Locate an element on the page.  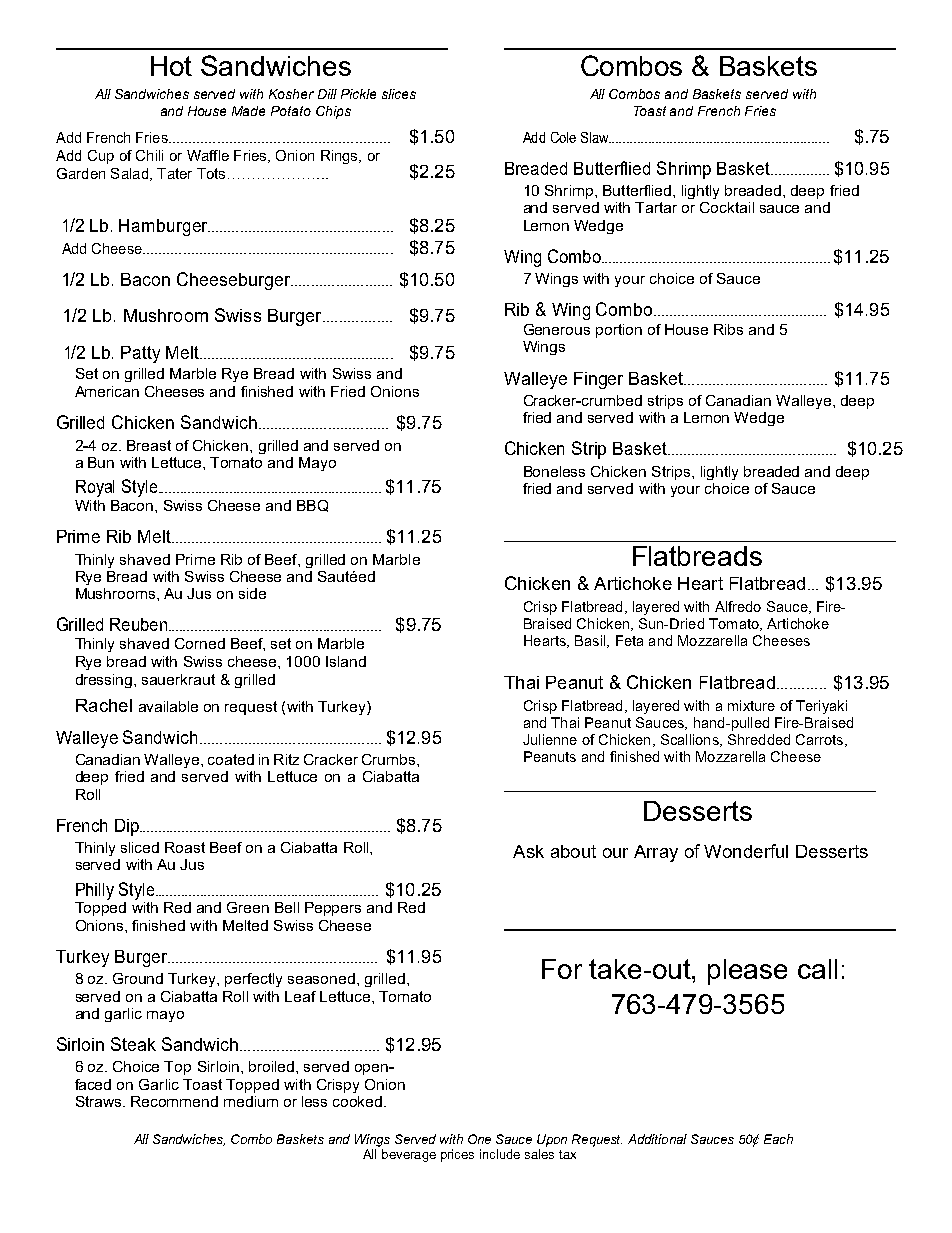
Patty is located at coordinates (140, 354).
